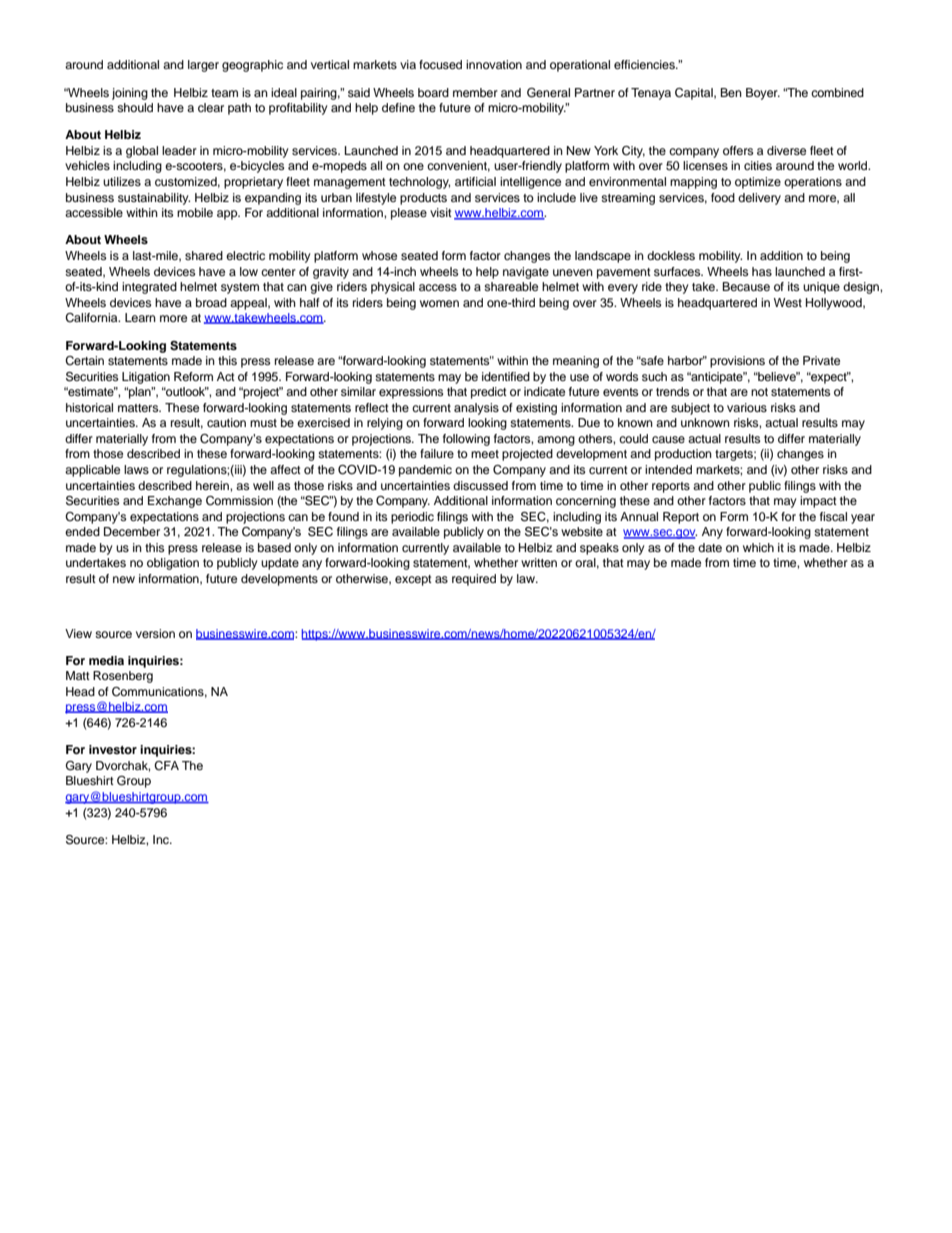  I want to click on member, so click(475, 92).
